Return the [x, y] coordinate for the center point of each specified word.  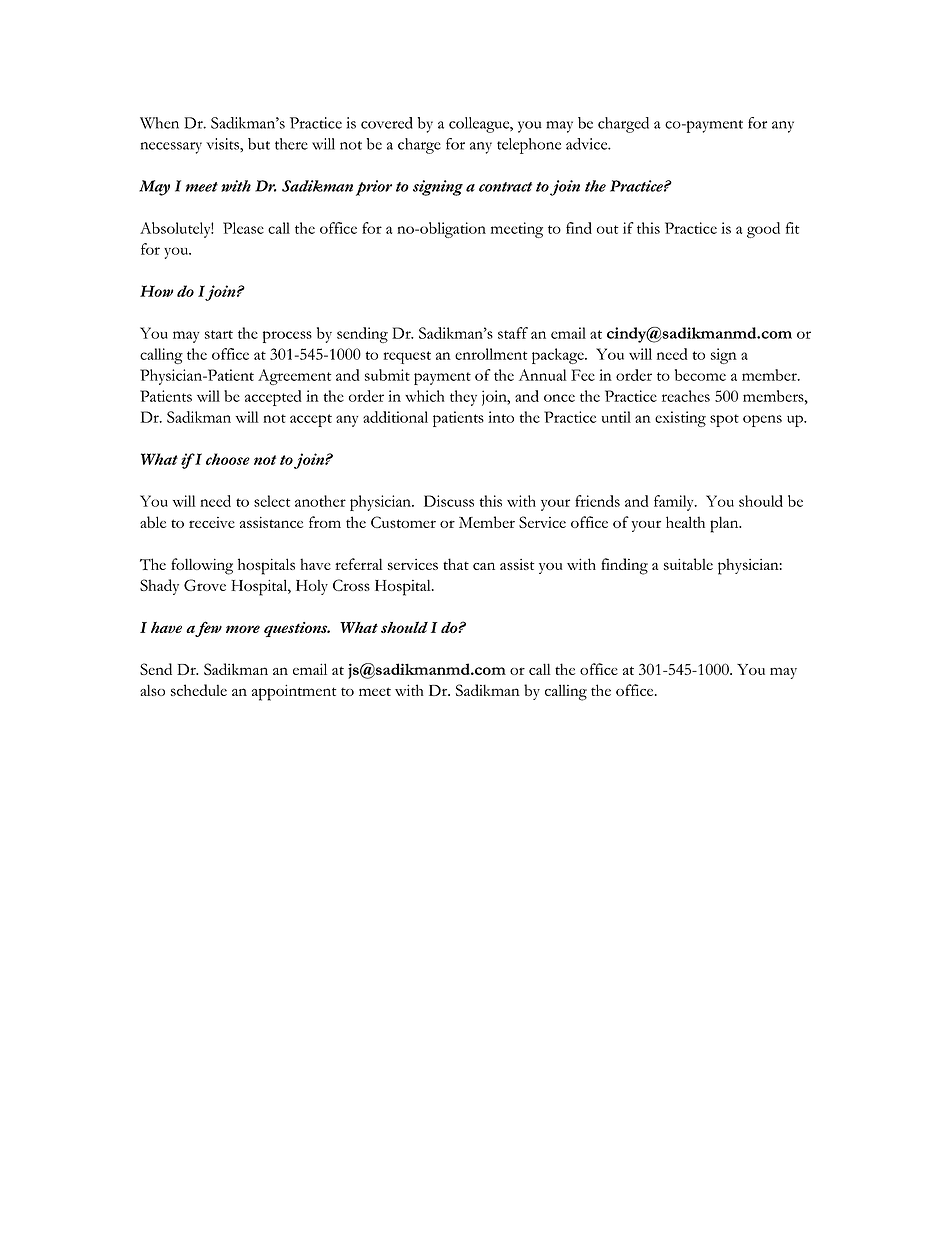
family [675, 503]
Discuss [449, 501]
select [272, 501]
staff [513, 333]
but [259, 144]
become [700, 375]
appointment [294, 692]
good [763, 230]
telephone [529, 146]
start [219, 334]
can [484, 566]
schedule [199, 690]
